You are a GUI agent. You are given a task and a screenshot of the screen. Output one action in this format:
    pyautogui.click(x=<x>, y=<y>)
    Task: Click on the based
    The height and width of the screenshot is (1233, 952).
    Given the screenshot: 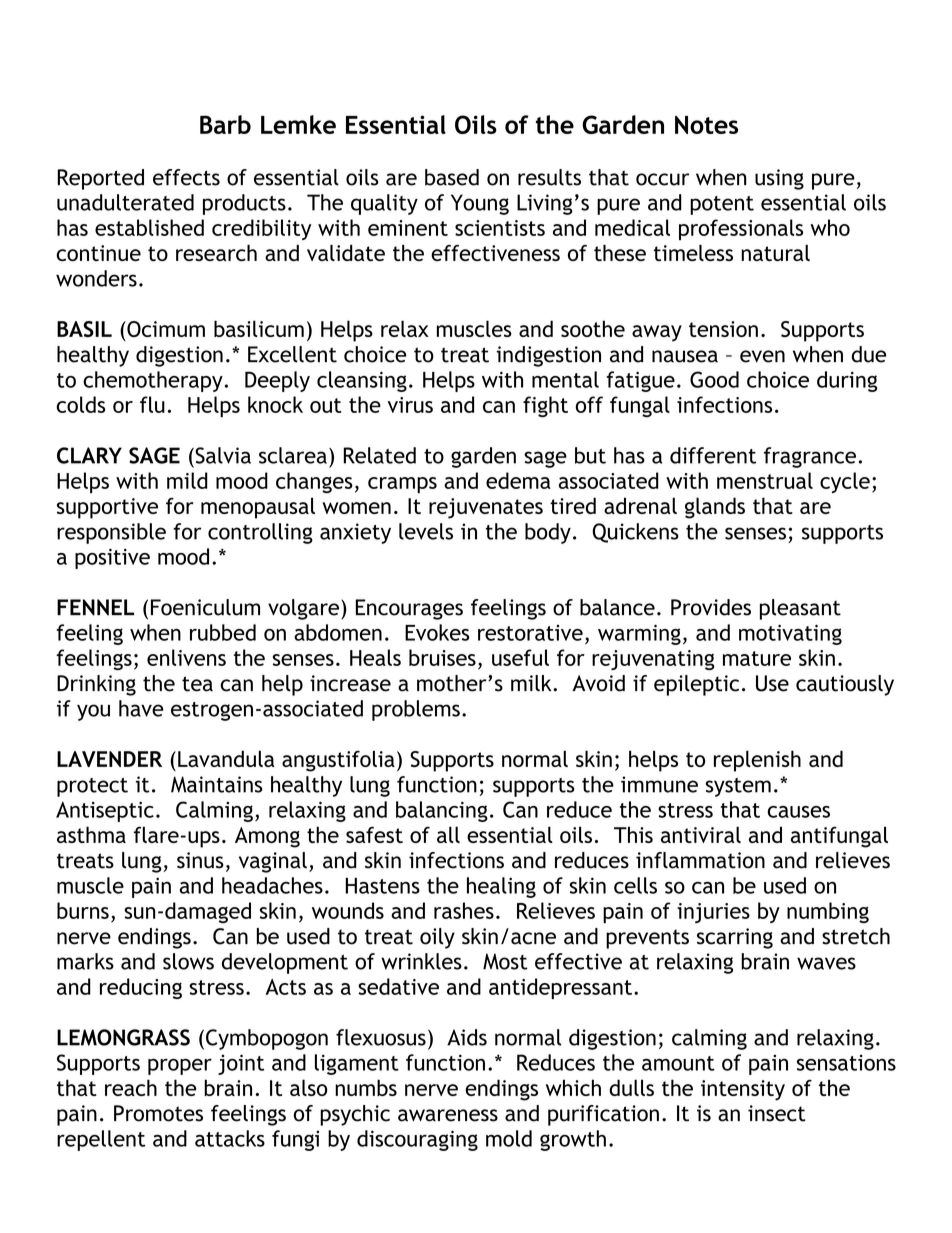 What is the action you would take?
    pyautogui.click(x=452, y=177)
